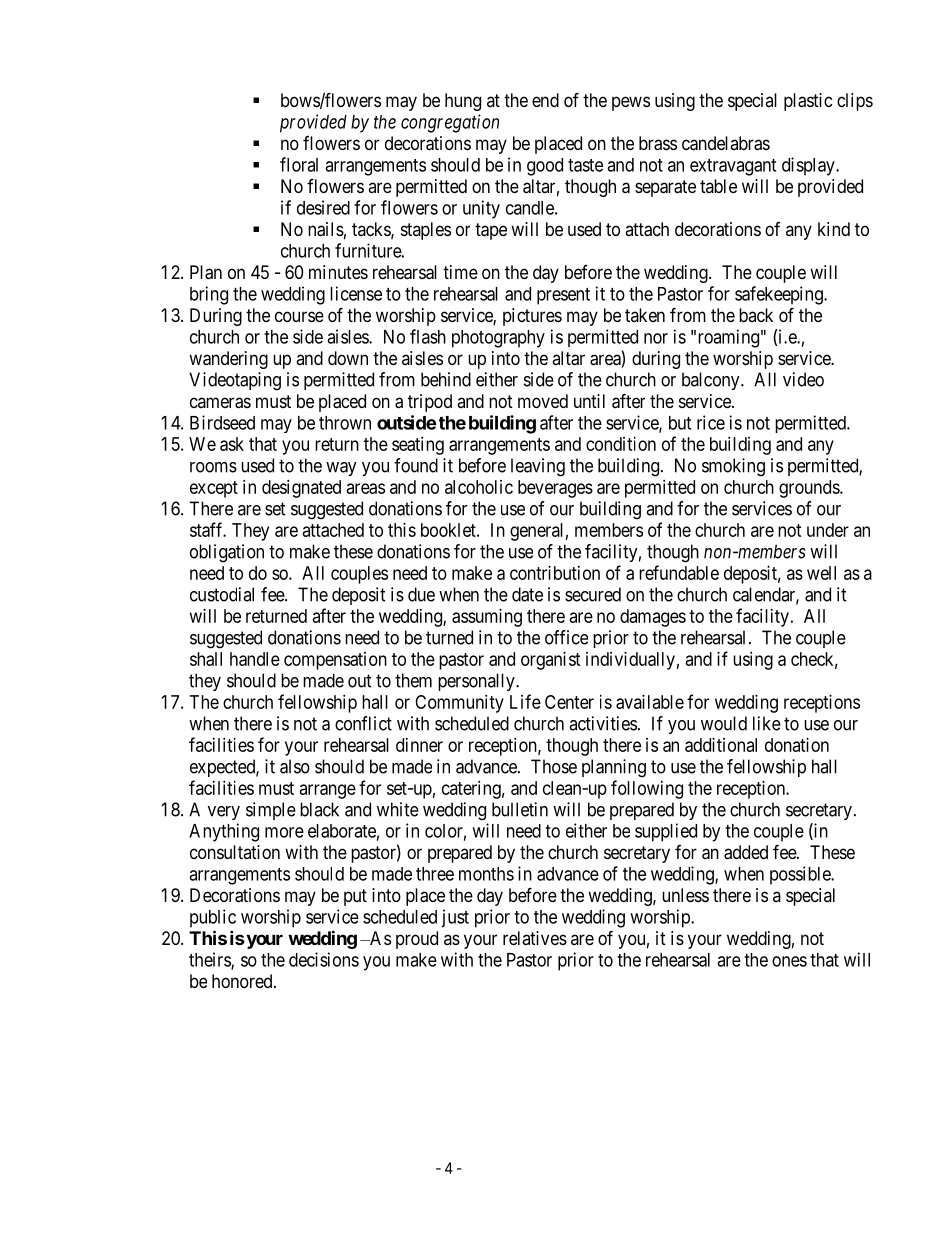  What do you see at coordinates (756, 315) in the screenshot?
I see `back` at bounding box center [756, 315].
